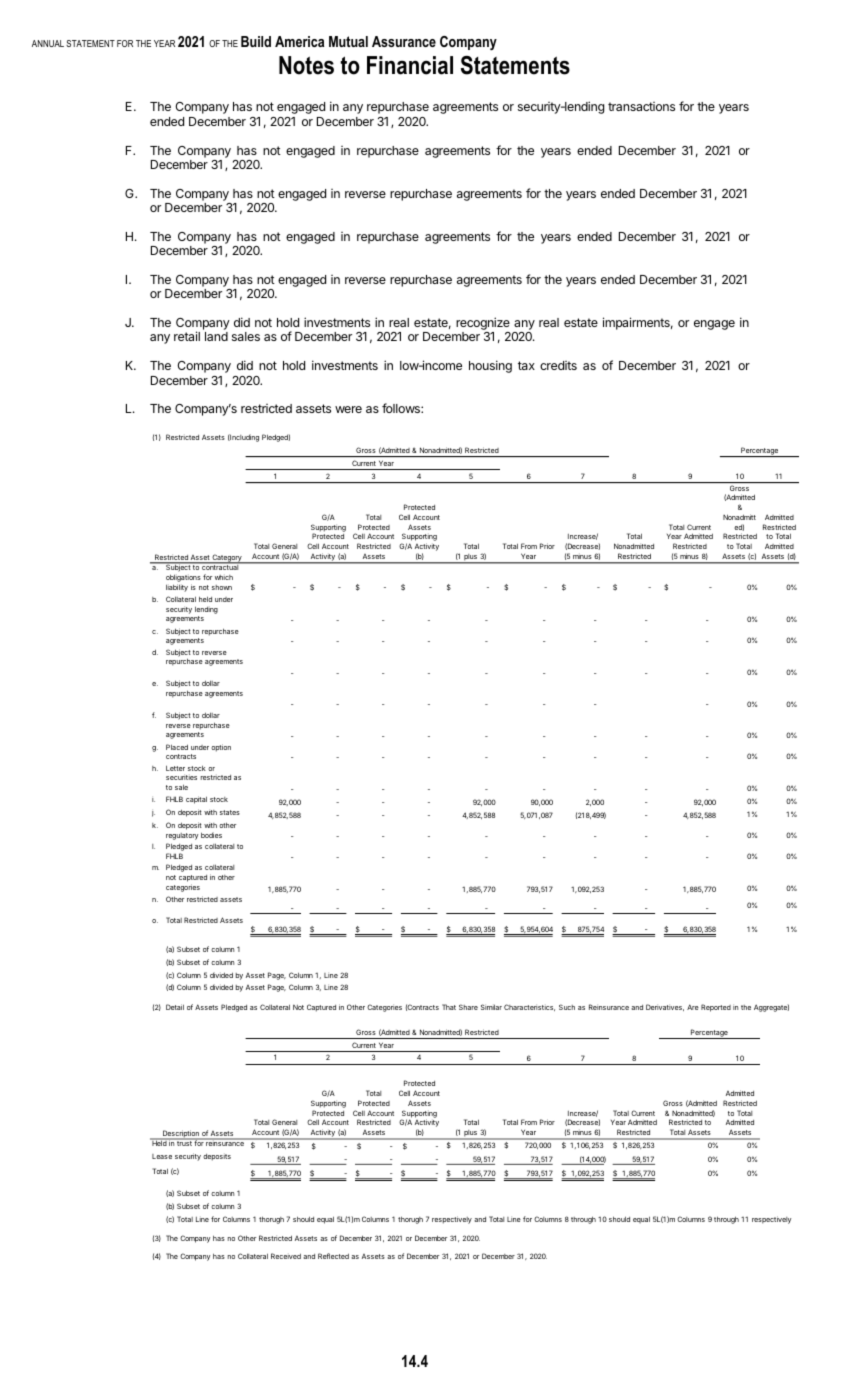  Describe the element at coordinates (526, 365) in the page. I see `tax` at that location.
